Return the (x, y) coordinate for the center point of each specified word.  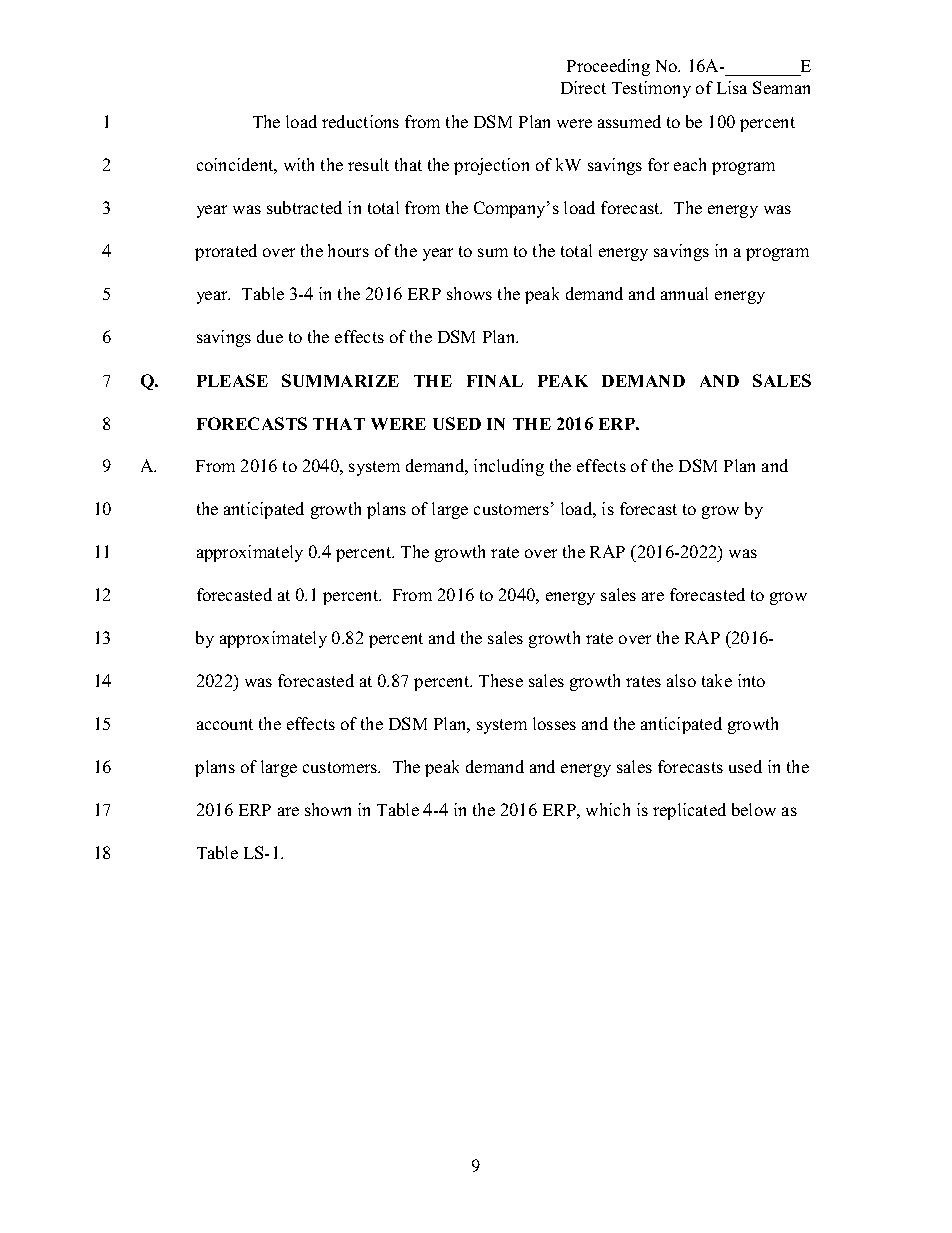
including (509, 467)
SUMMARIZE (340, 380)
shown (328, 809)
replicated (689, 811)
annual (684, 293)
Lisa (732, 87)
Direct (583, 87)
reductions (360, 121)
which (608, 809)
